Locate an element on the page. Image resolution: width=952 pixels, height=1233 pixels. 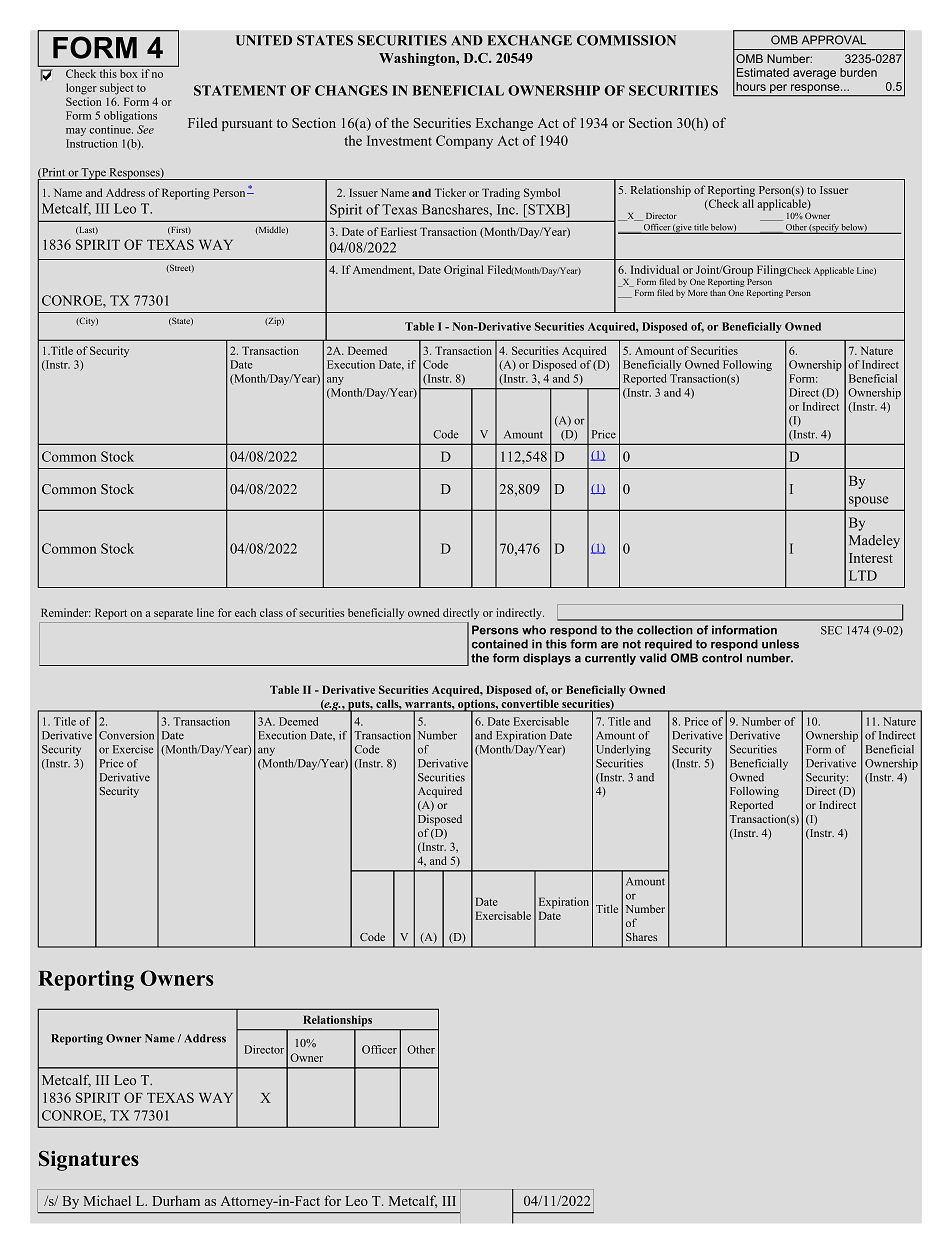
Exercise is located at coordinates (133, 749).
